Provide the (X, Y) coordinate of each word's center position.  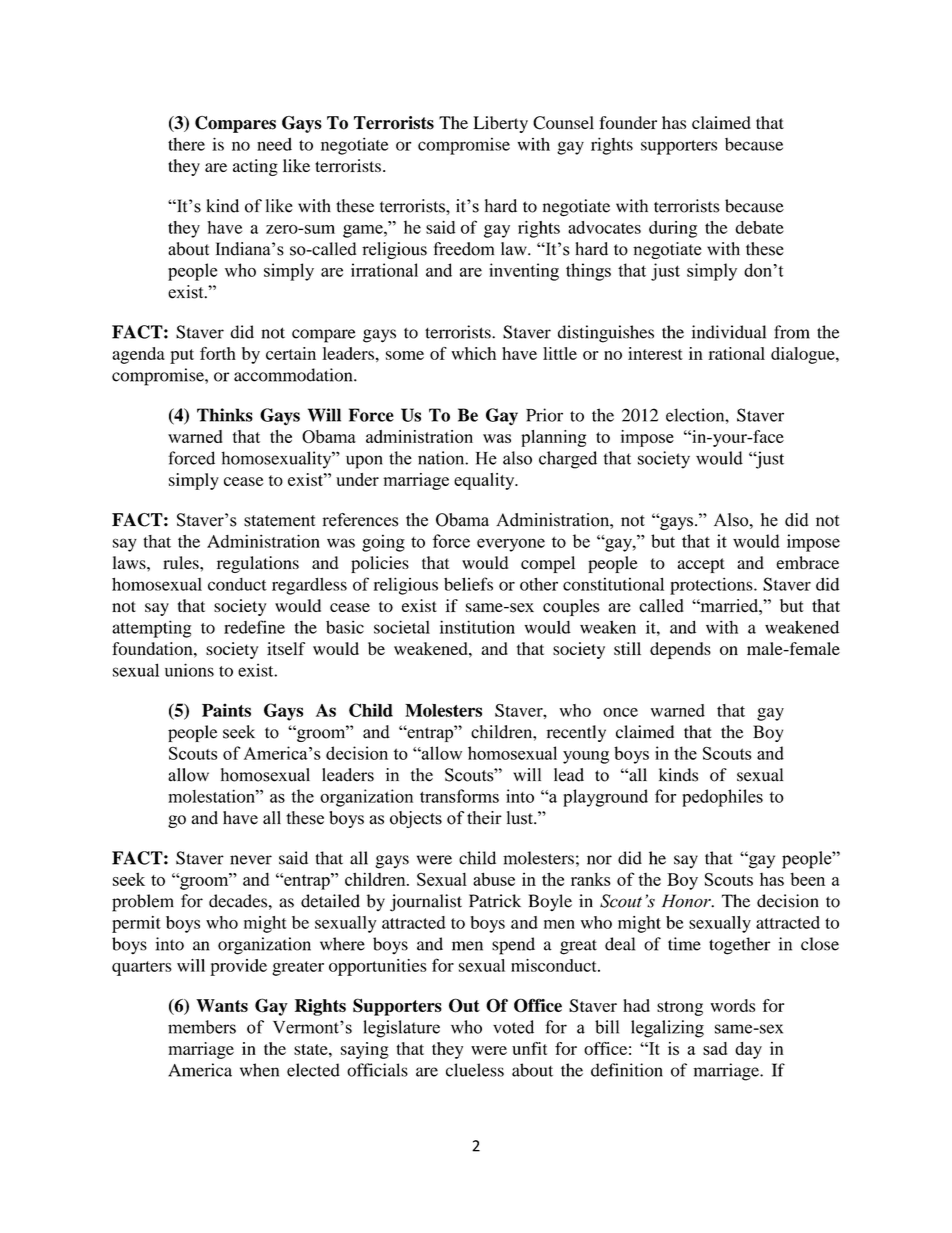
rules (182, 562)
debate (759, 227)
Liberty (500, 124)
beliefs (468, 584)
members (202, 1027)
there (186, 144)
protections (712, 586)
